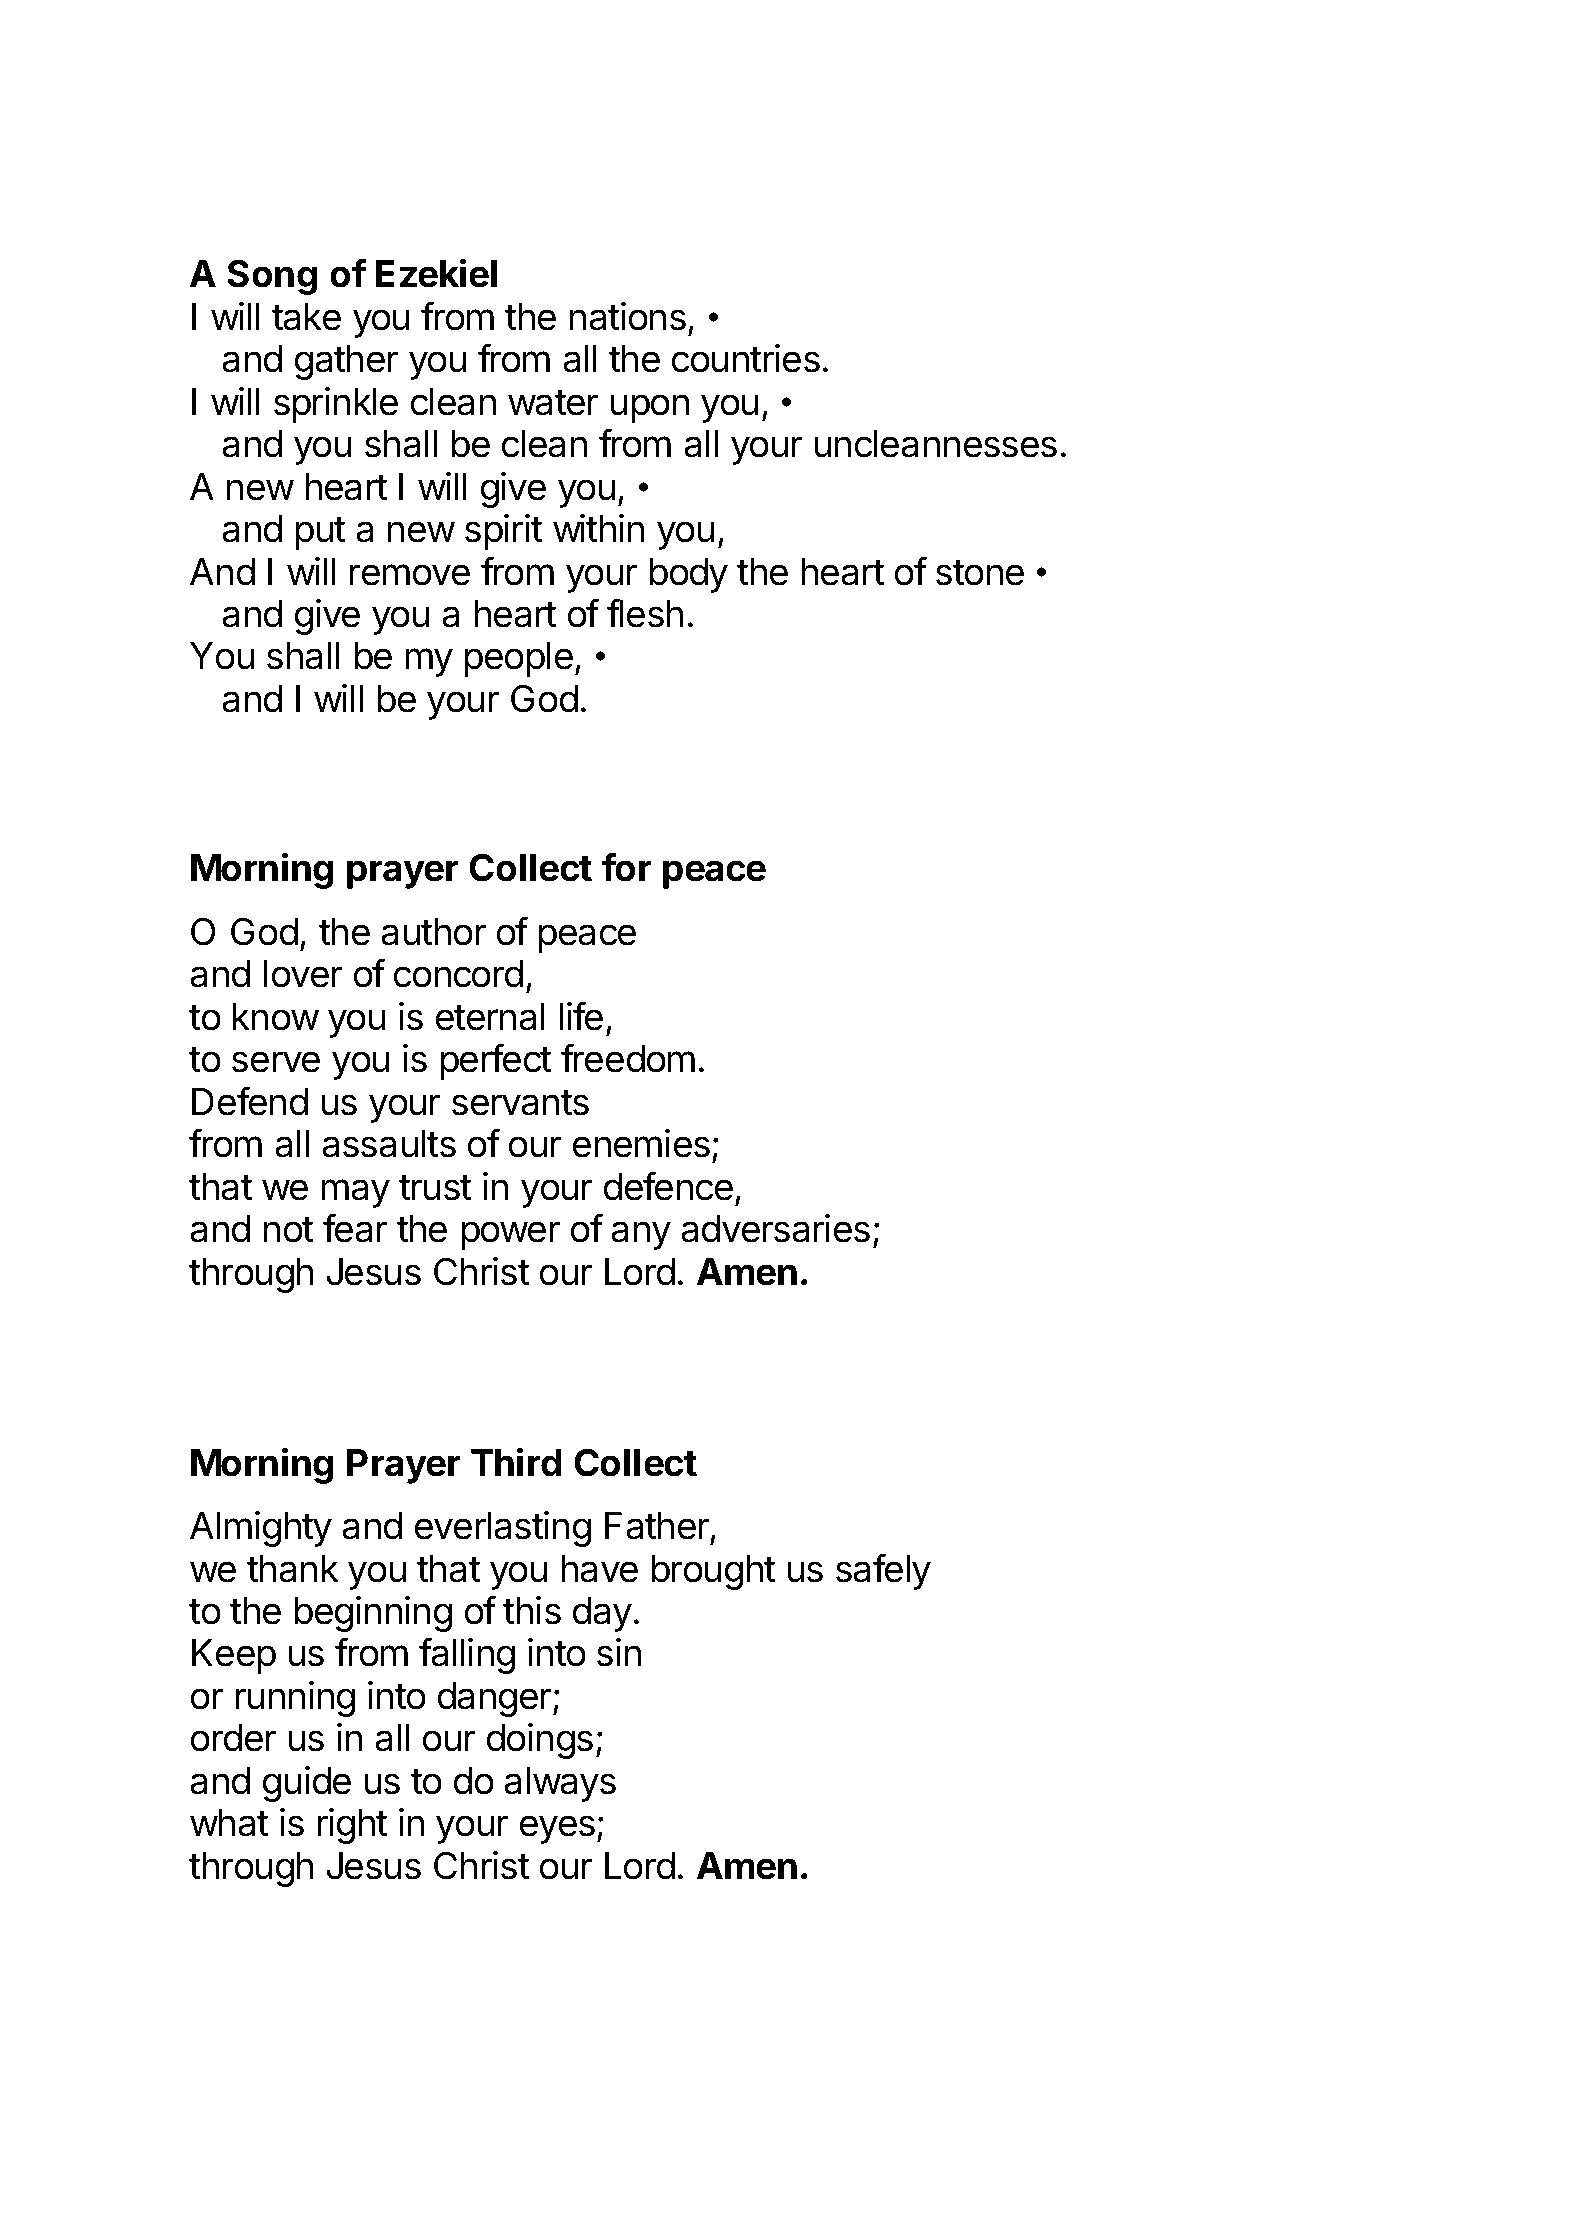 The height and width of the screenshot is (2220, 1569). I want to click on flesh, so click(645, 613).
